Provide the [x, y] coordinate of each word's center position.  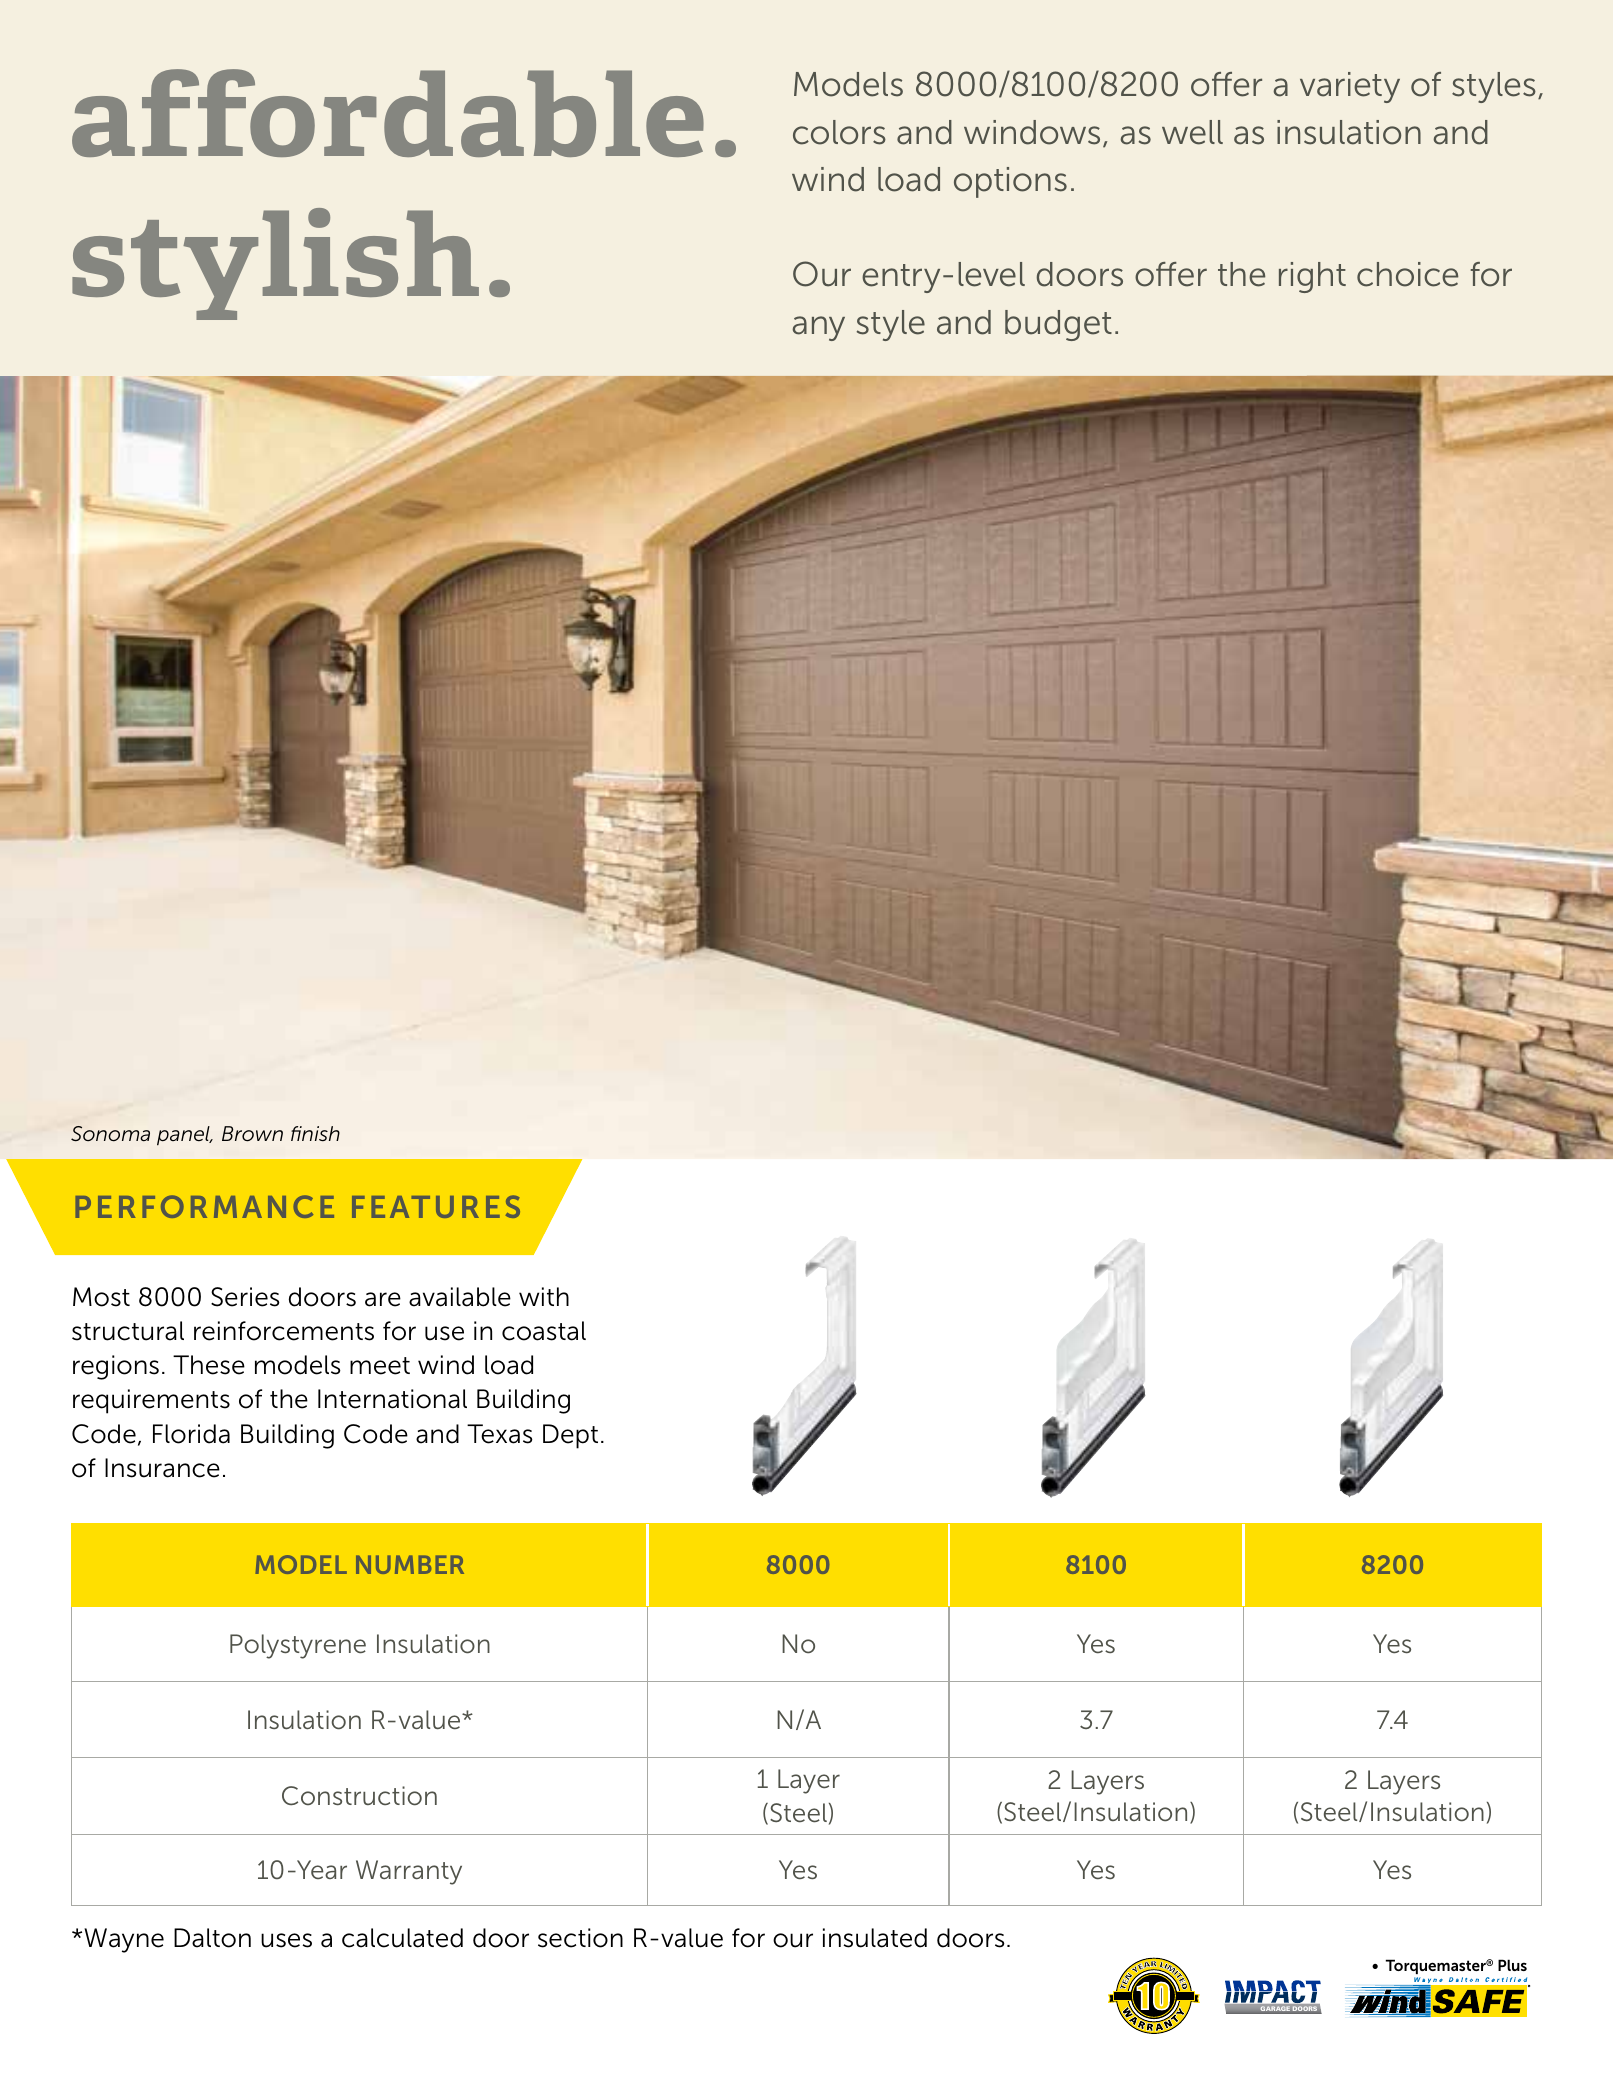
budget [1058, 325]
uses [286, 1940]
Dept [570, 1436]
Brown [252, 1134]
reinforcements [284, 1331]
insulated [875, 1938]
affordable [388, 113]
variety [1350, 87]
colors [839, 132]
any [818, 328]
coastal [544, 1331]
